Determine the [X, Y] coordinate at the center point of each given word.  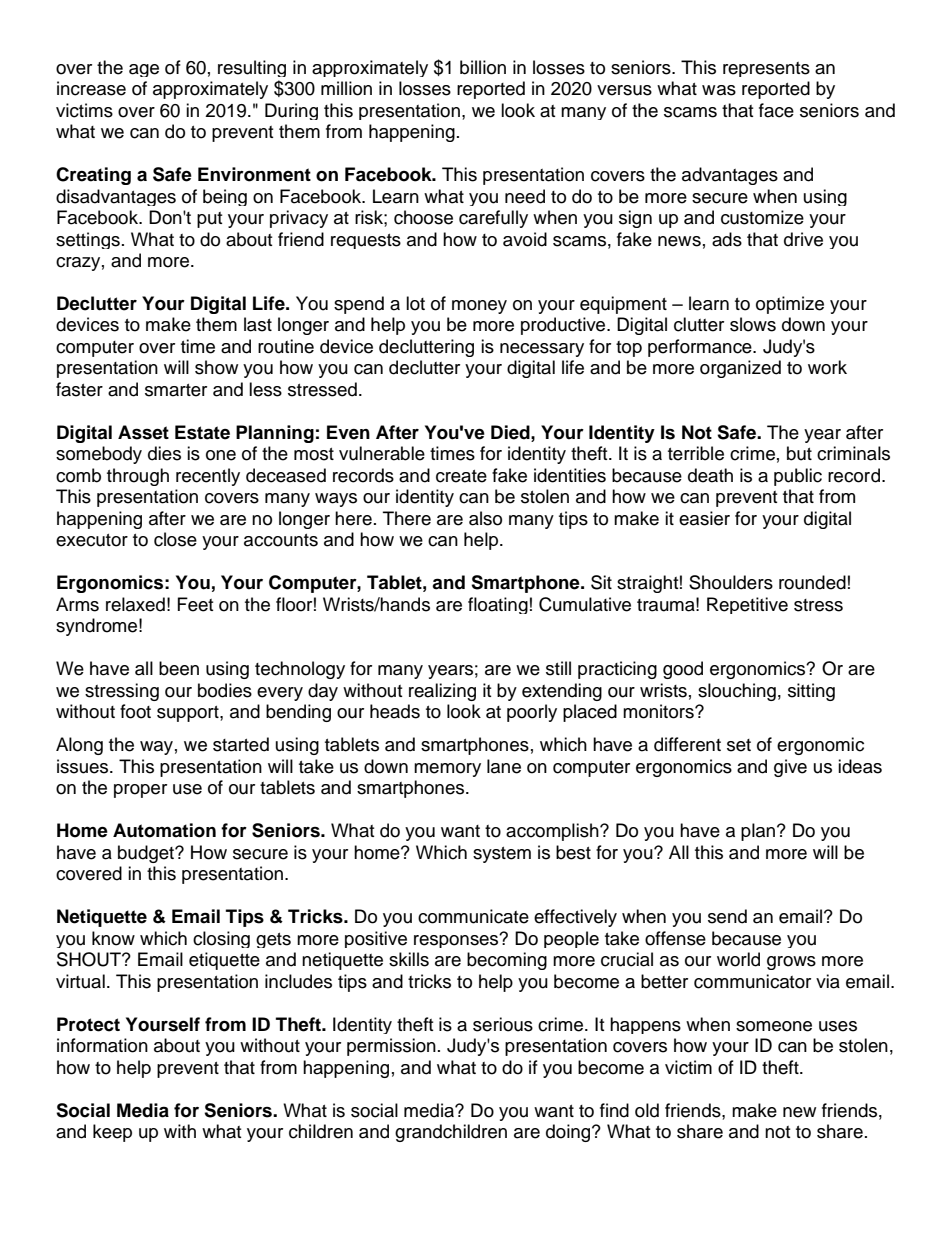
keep [112, 1133]
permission [391, 1047]
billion [483, 67]
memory [447, 770]
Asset [143, 432]
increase [91, 88]
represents [766, 69]
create [461, 476]
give [790, 768]
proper [140, 791]
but [799, 453]
